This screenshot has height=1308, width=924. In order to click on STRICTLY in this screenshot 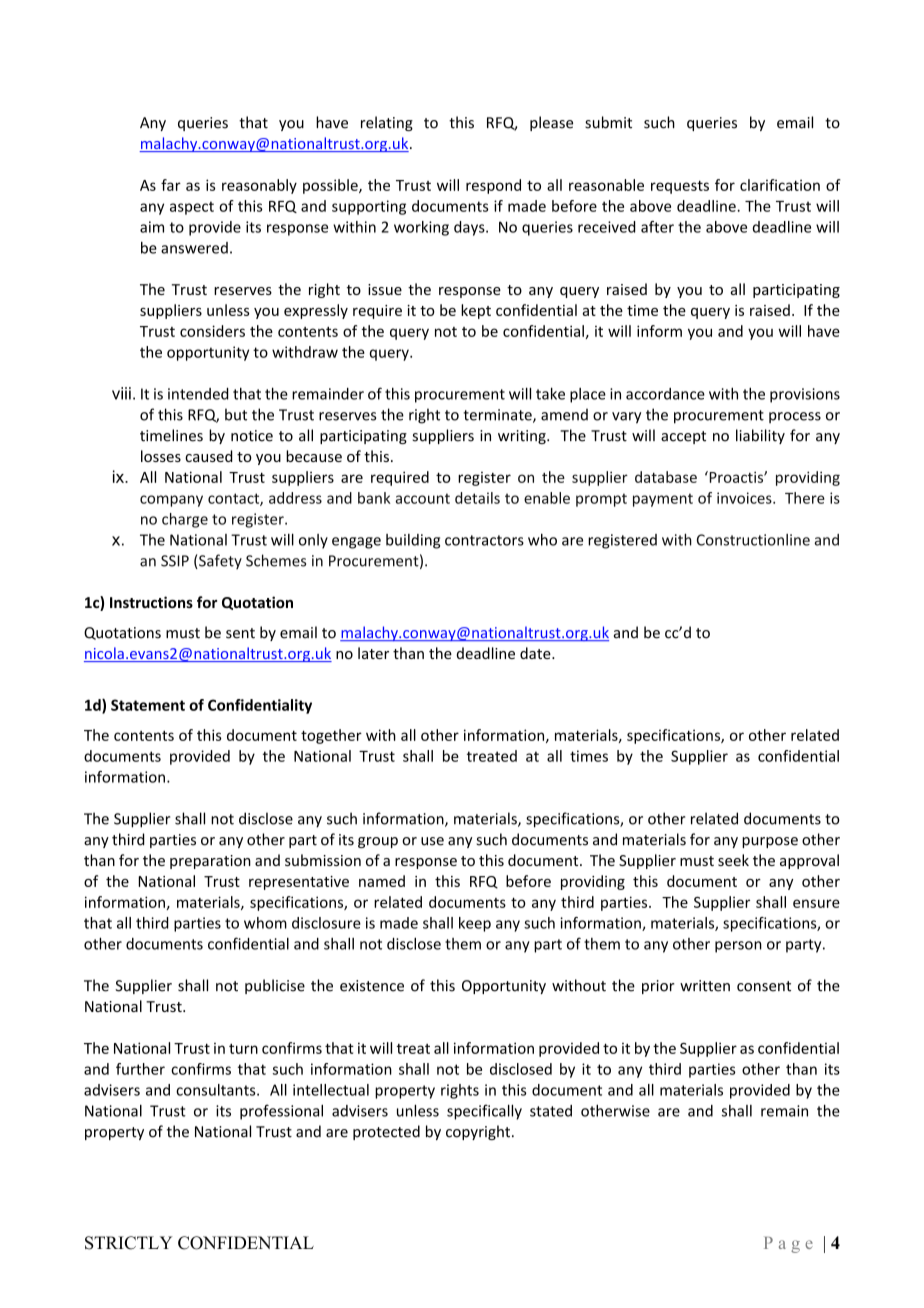, I will do `click(128, 1243)`.
